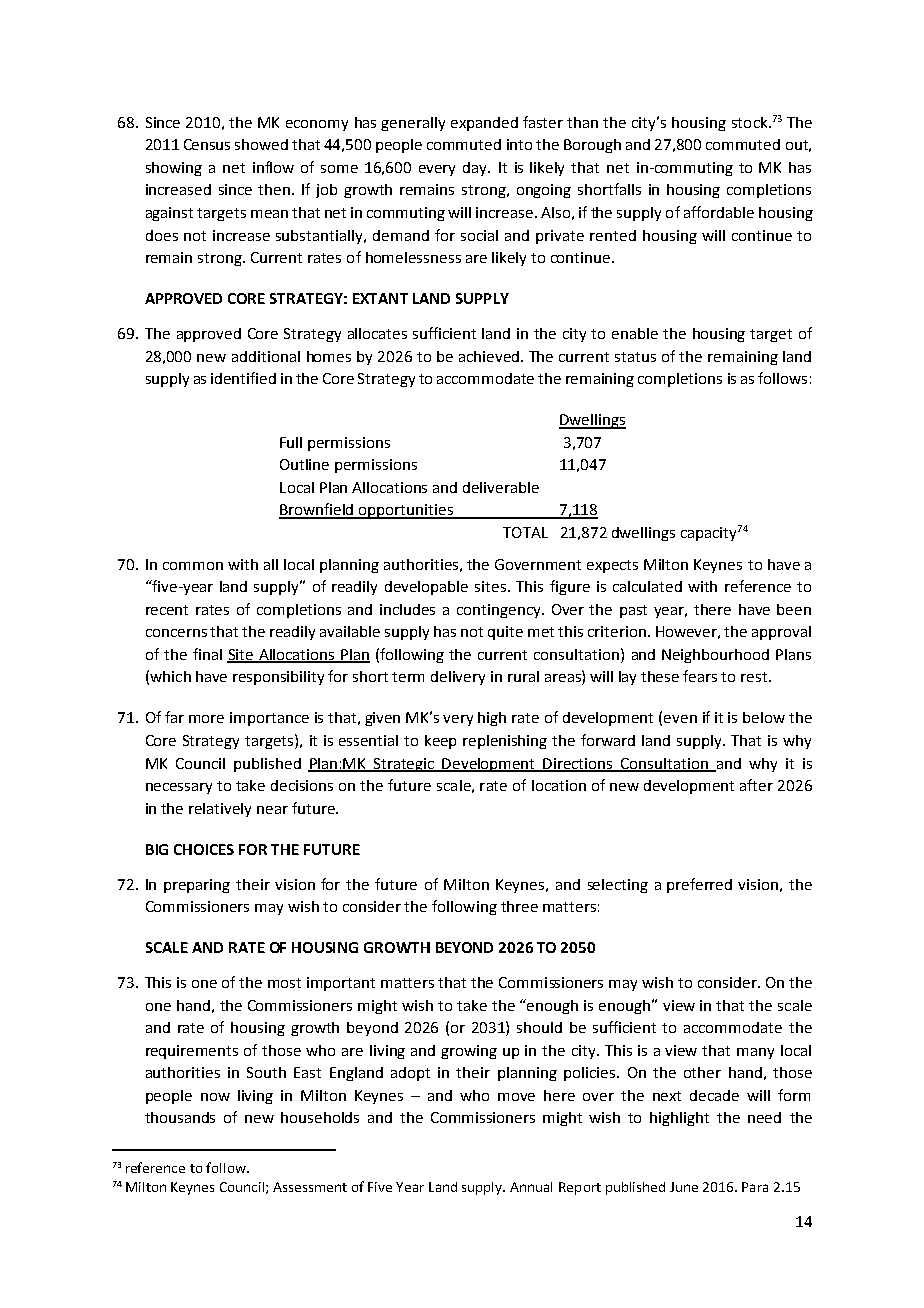 The height and width of the screenshot is (1308, 924). Describe the element at coordinates (647, 586) in the screenshot. I see `calculated` at that location.
